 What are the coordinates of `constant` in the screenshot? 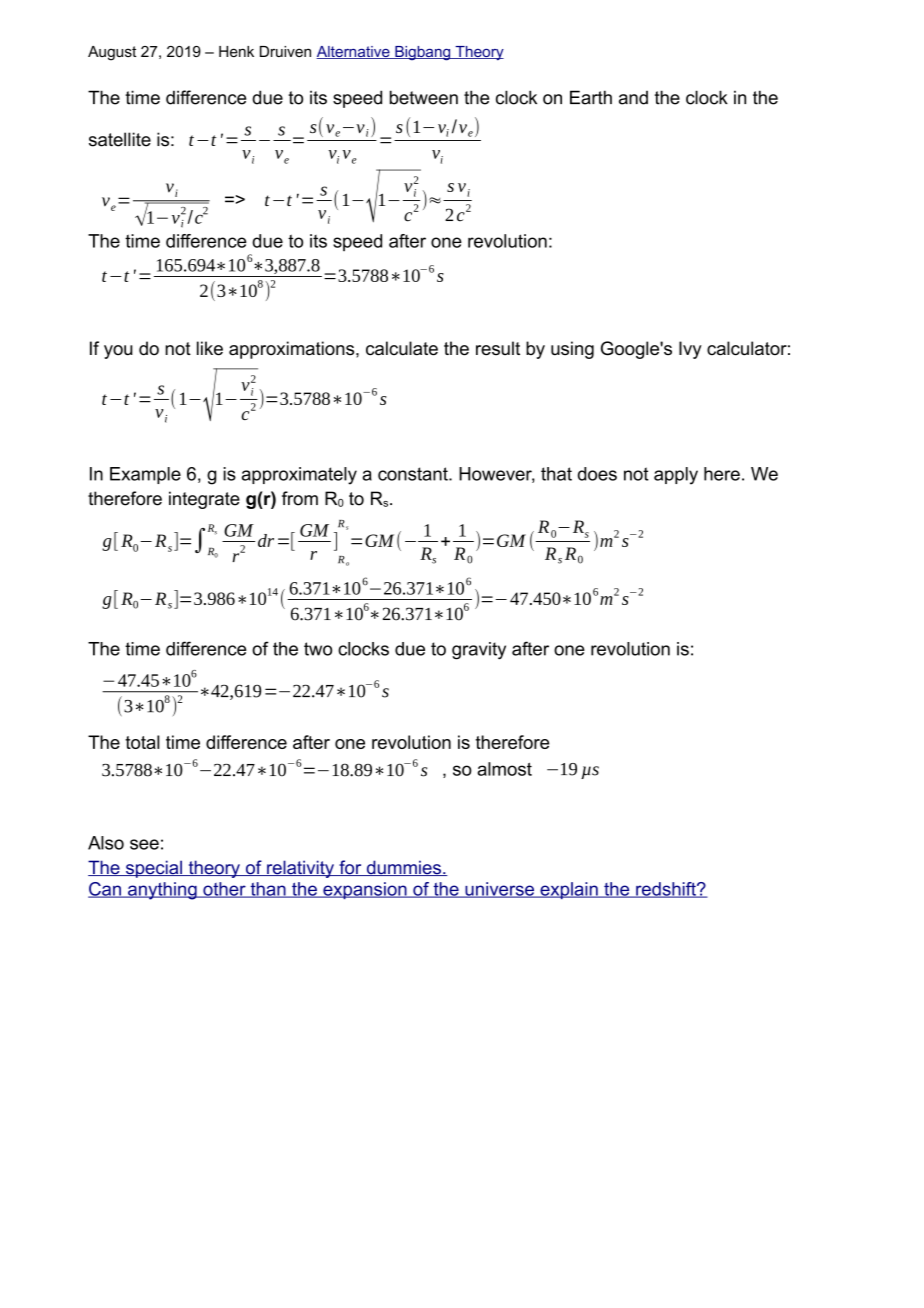 It's located at (414, 474).
